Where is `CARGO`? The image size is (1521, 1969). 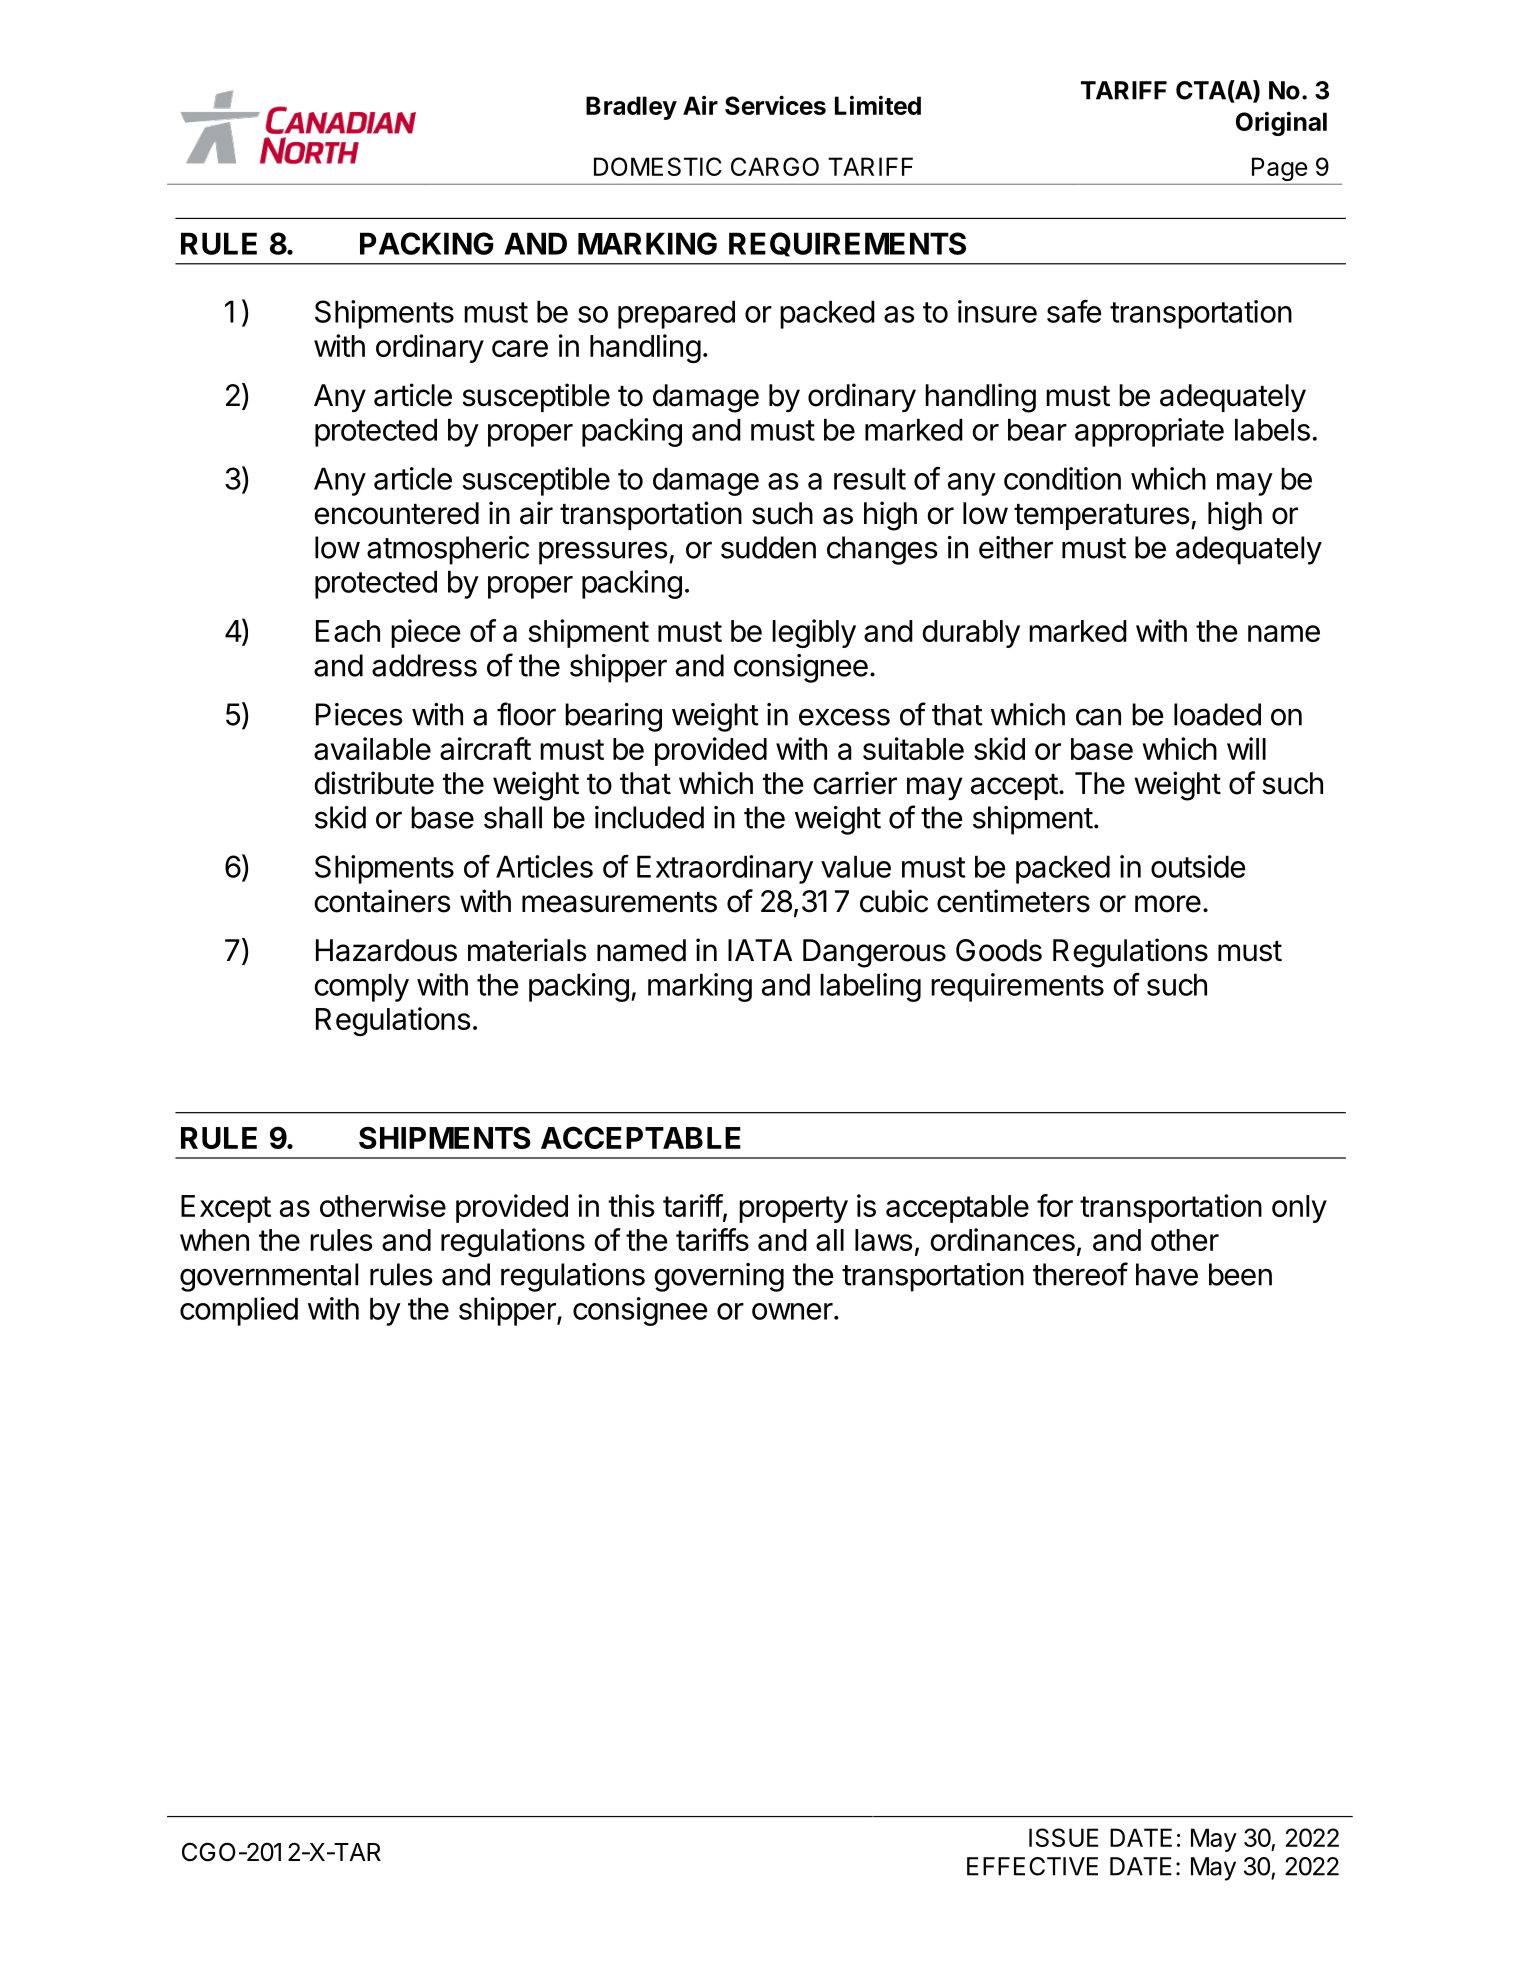 CARGO is located at coordinates (775, 166).
